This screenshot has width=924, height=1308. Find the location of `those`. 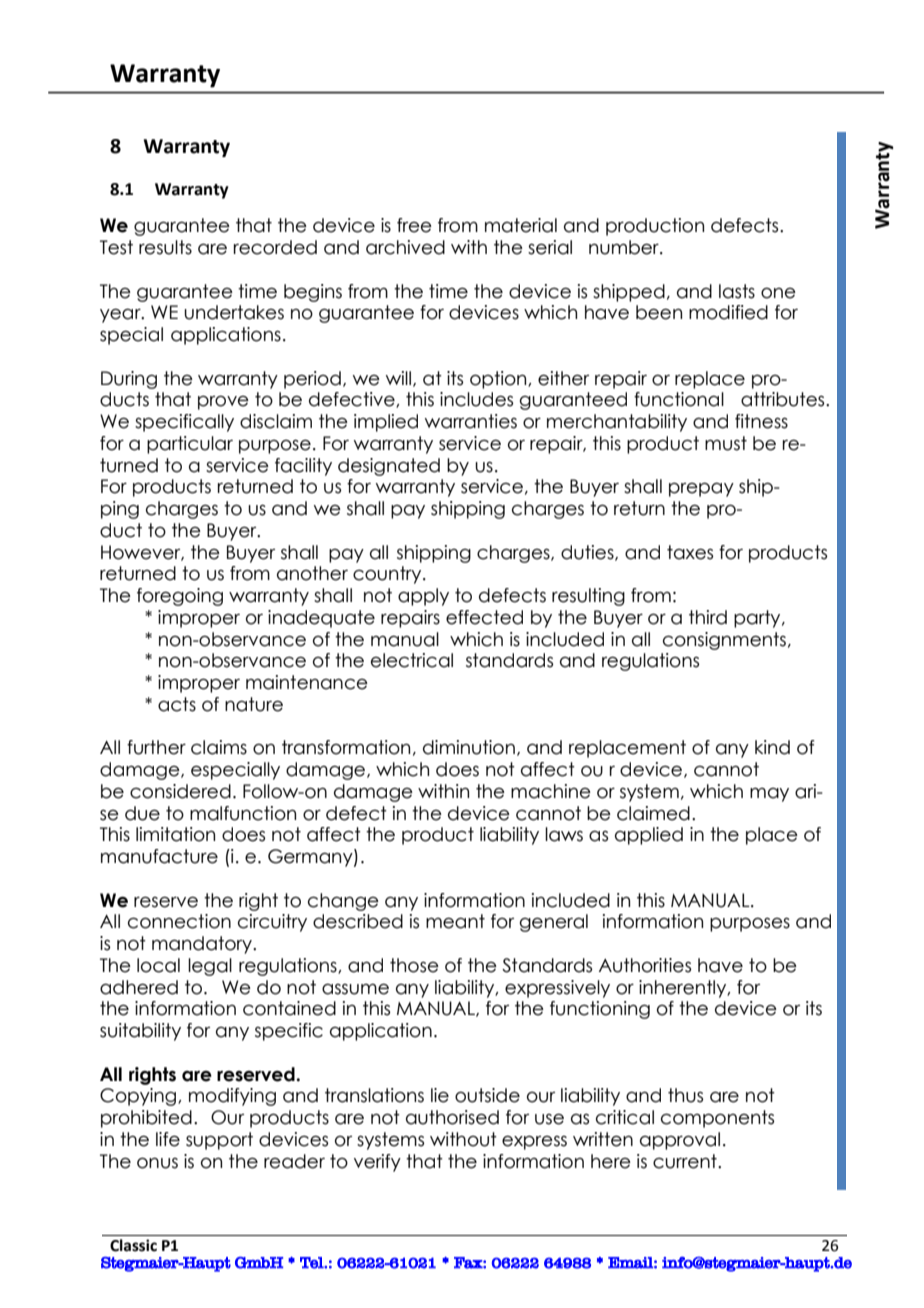

those is located at coordinates (414, 965).
